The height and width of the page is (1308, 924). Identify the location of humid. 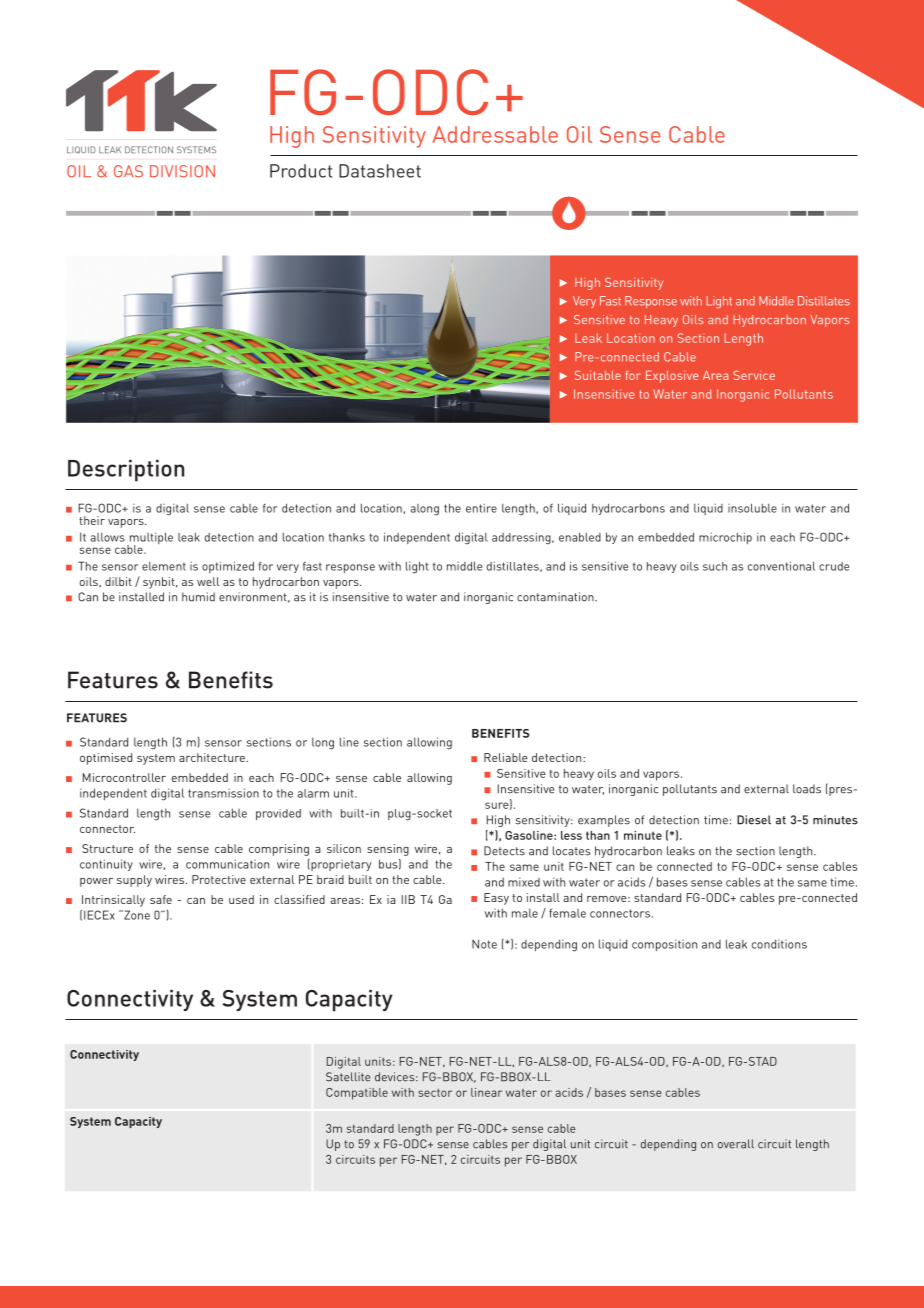
(198, 597).
